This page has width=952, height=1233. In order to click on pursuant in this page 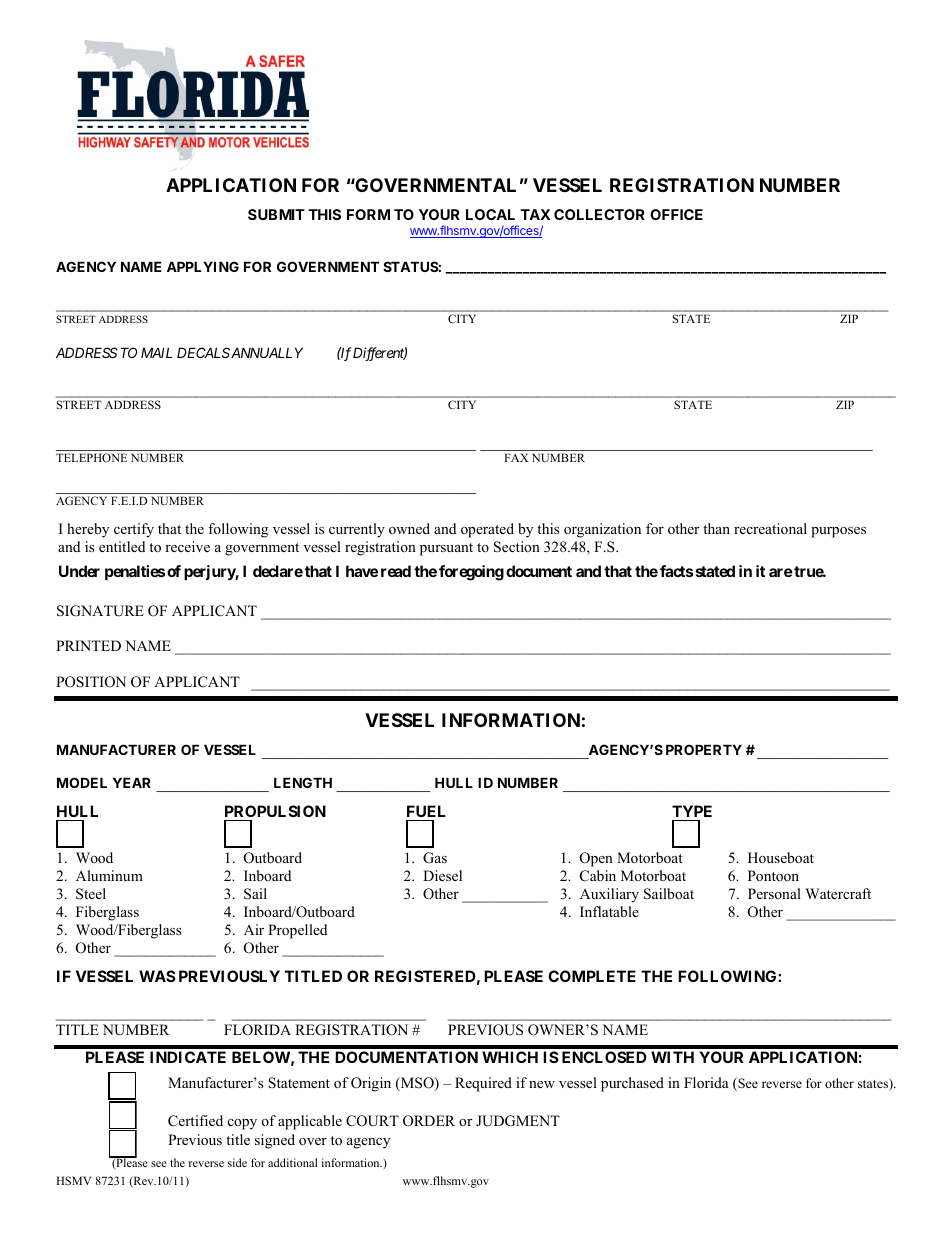, I will do `click(446, 549)`.
